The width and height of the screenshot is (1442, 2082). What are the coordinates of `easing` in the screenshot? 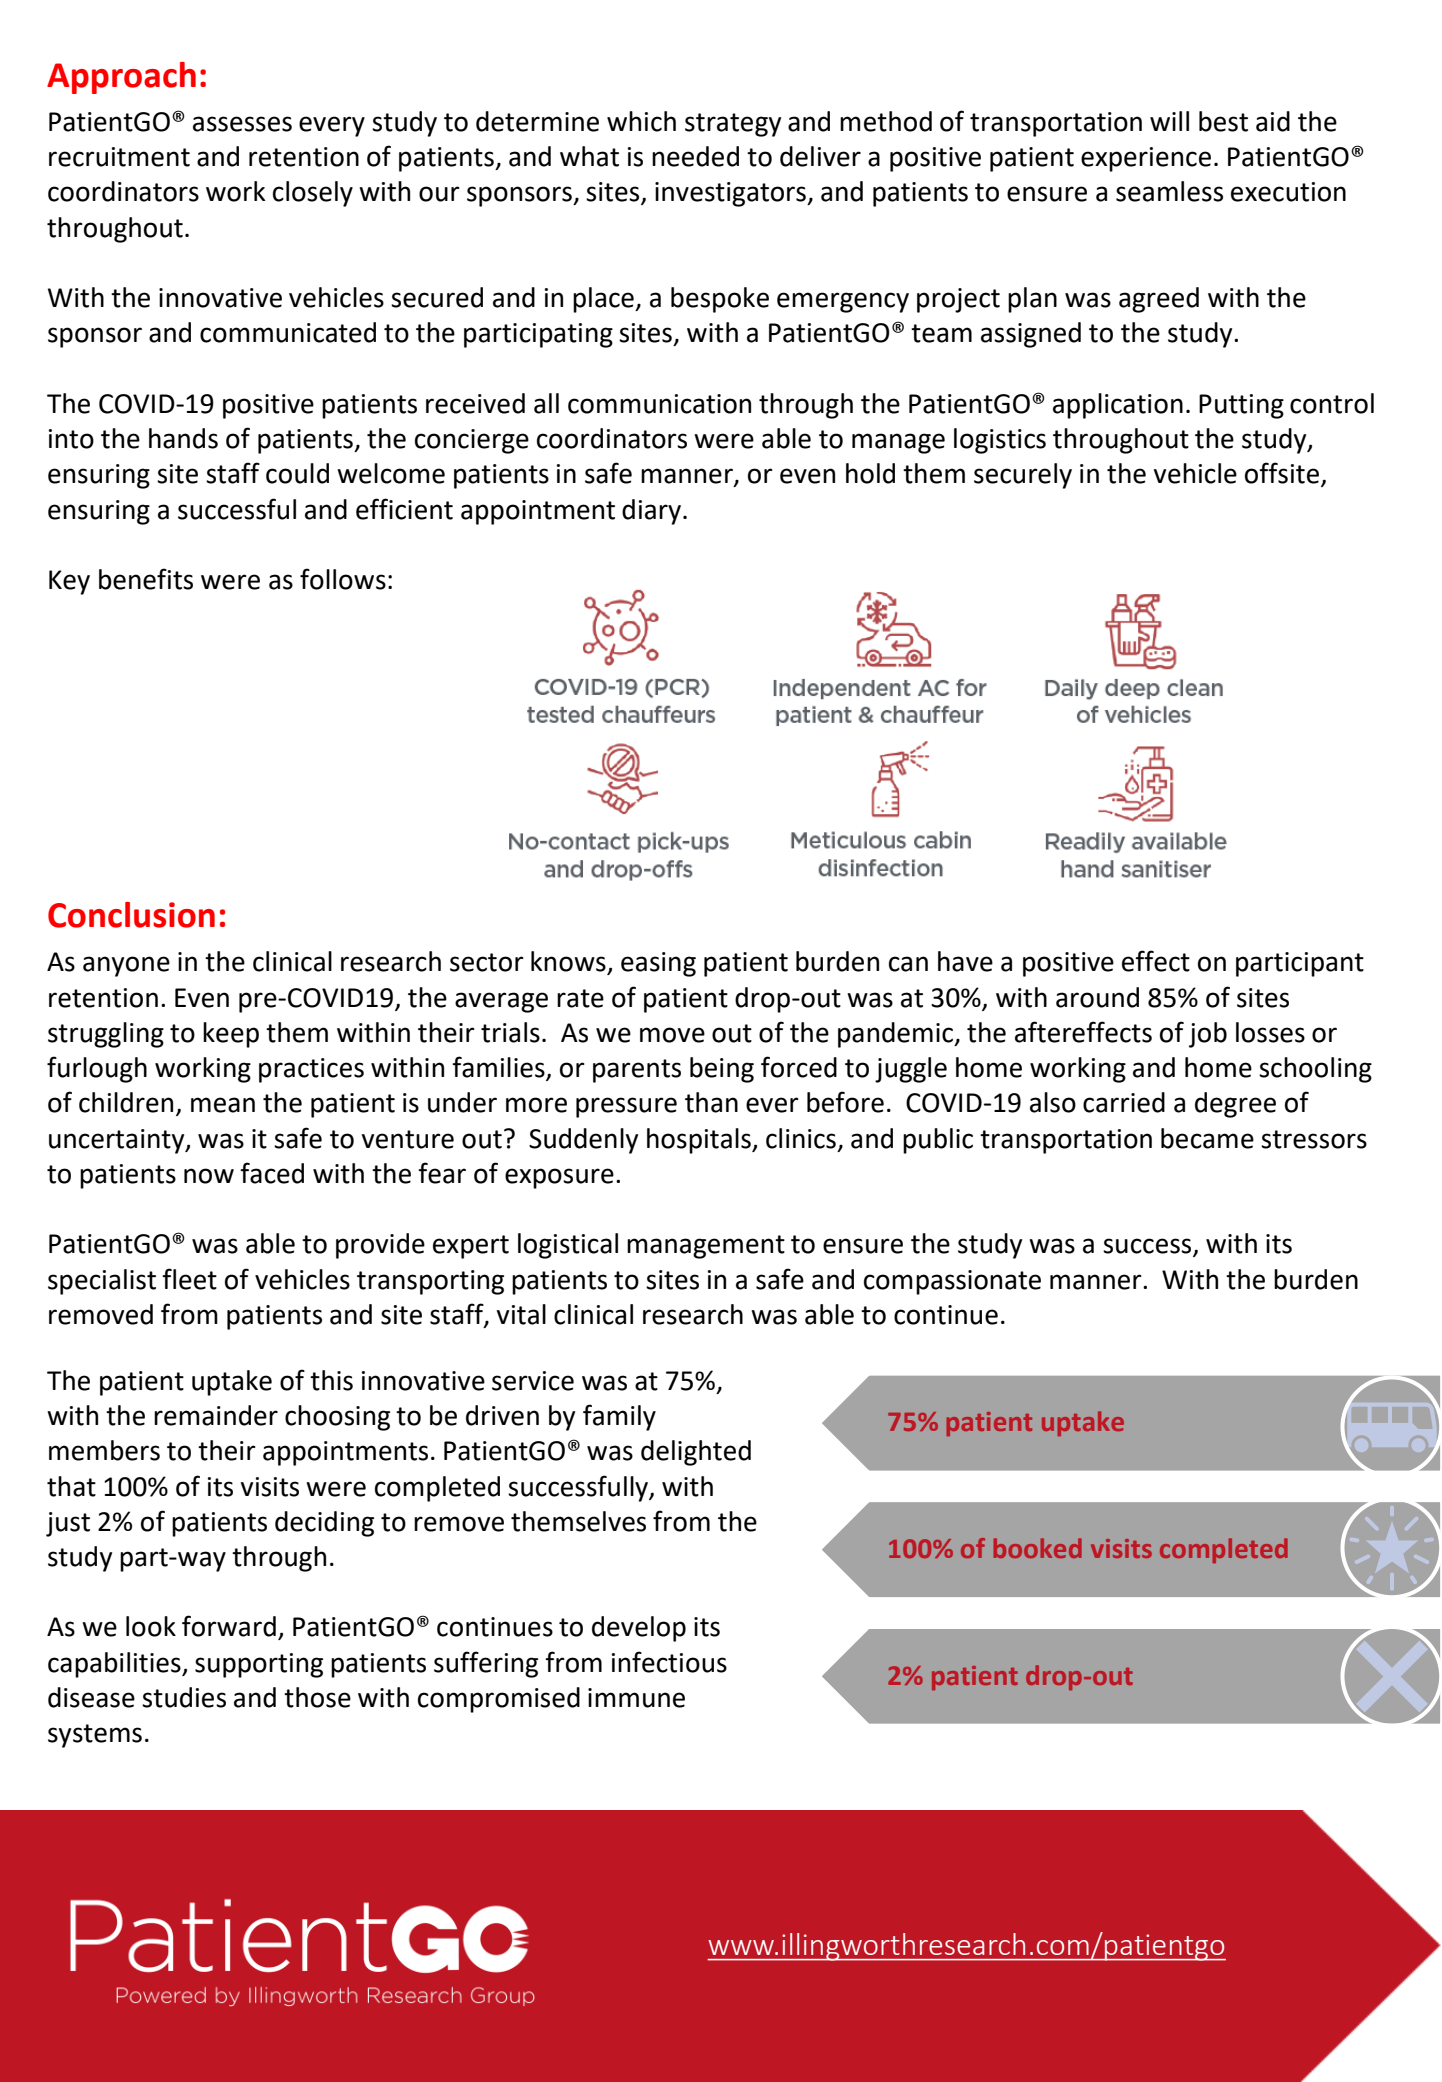 It's located at (658, 964).
